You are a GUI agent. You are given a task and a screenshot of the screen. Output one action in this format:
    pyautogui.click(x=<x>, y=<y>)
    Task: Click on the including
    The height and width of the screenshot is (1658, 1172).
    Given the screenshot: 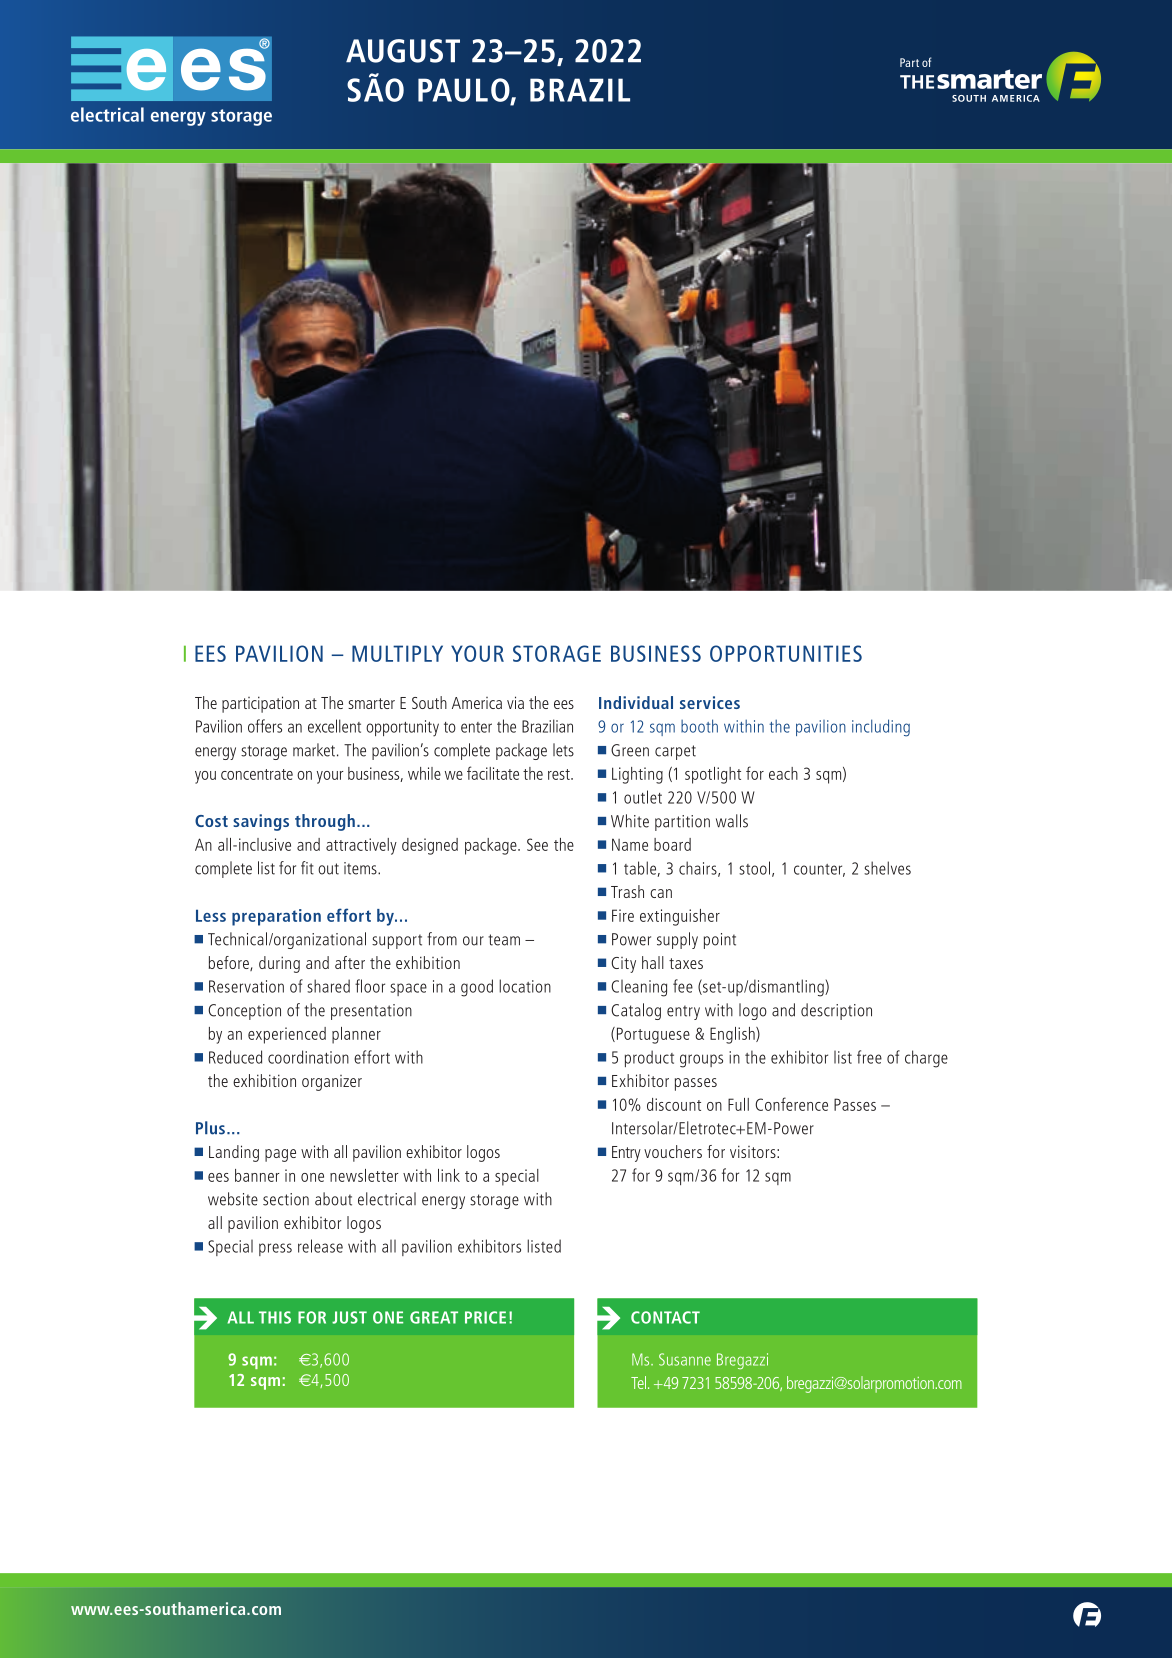 What is the action you would take?
    pyautogui.click(x=881, y=728)
